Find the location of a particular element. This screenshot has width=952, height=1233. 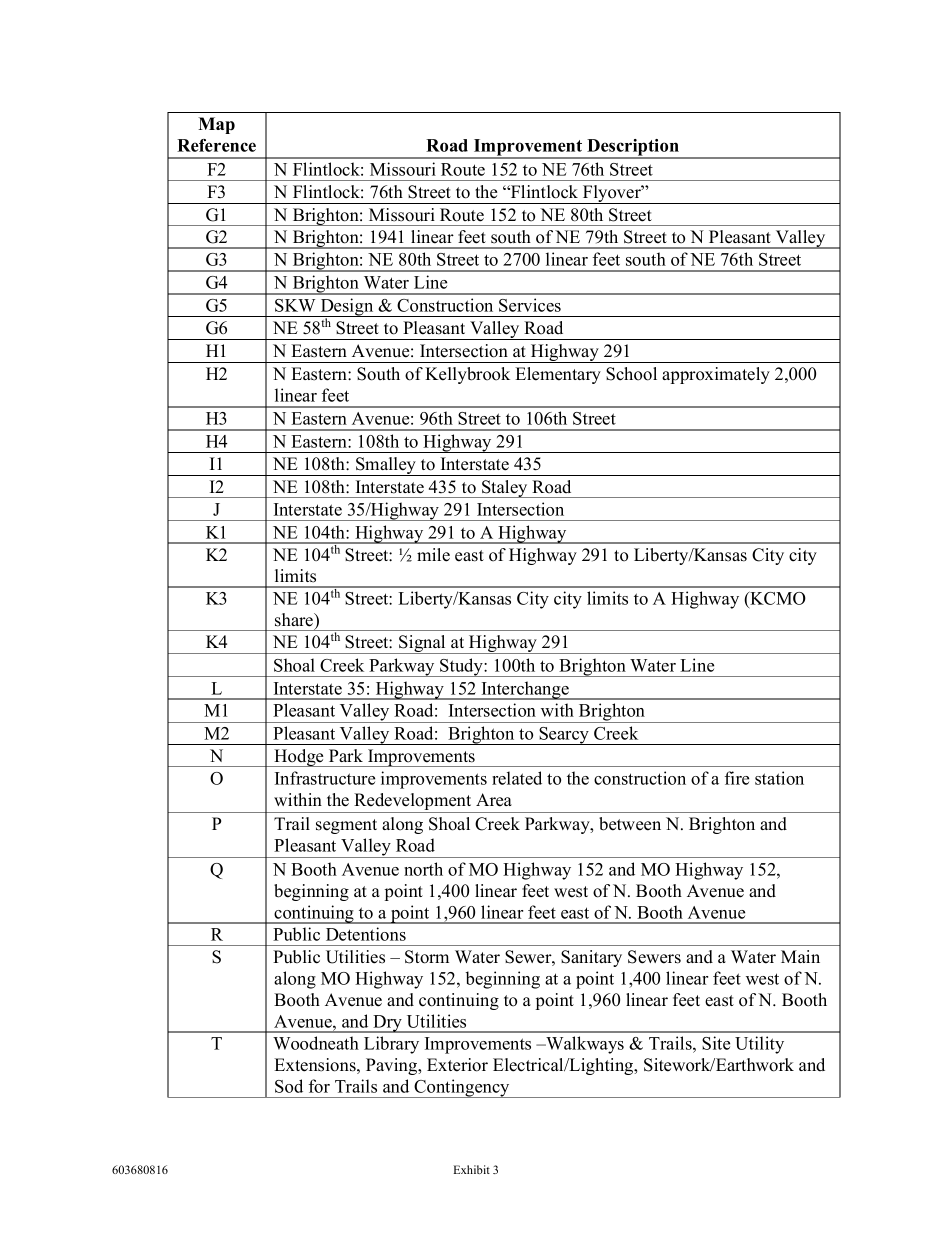

north is located at coordinates (423, 869).
